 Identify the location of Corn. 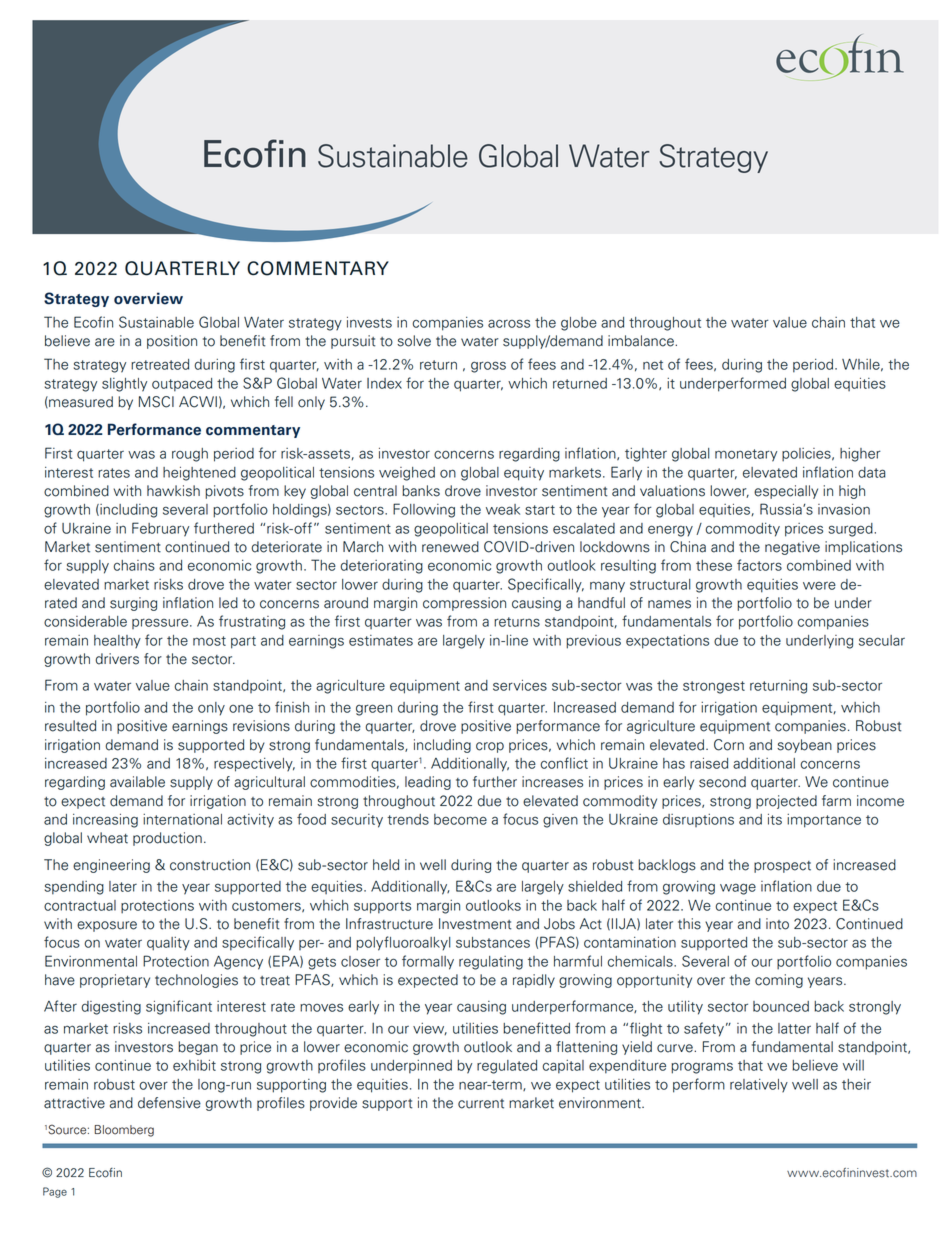
(729, 745).
